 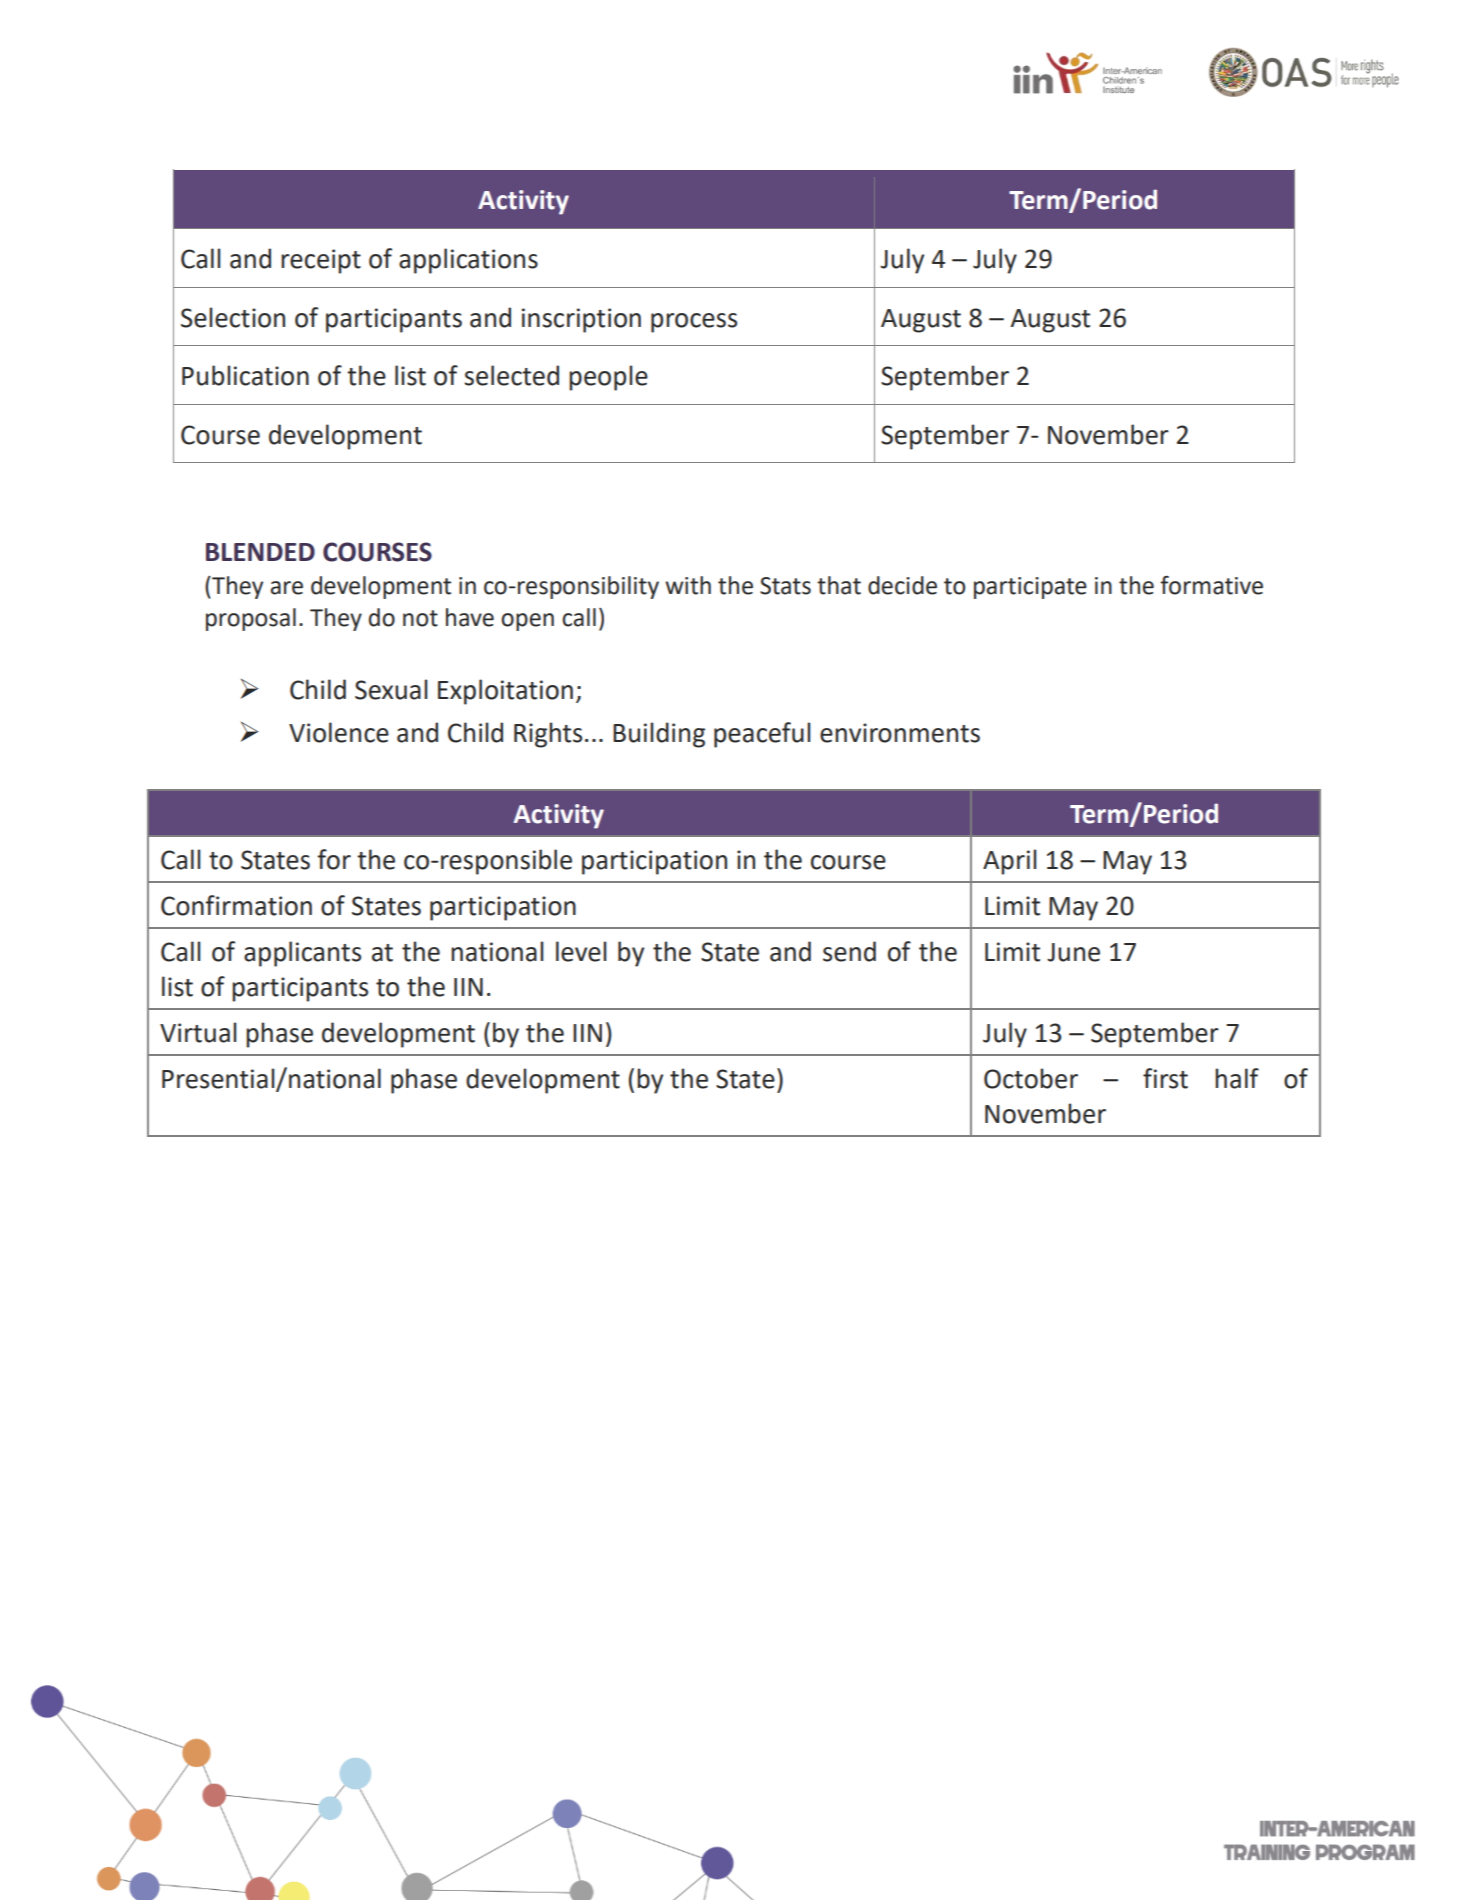 I want to click on formative, so click(x=1211, y=585).
